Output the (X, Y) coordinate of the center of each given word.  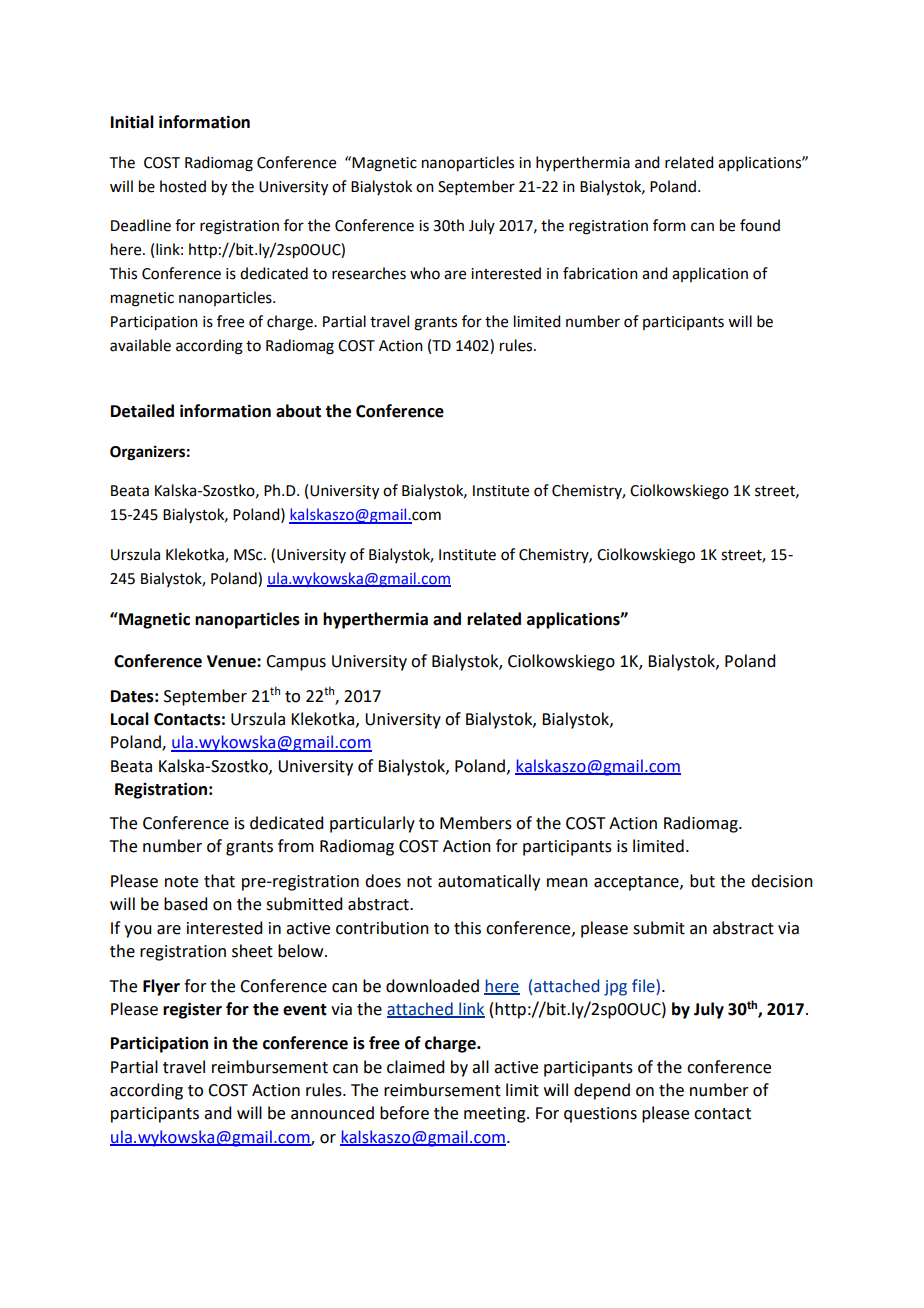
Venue (232, 661)
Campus (296, 663)
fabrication (600, 273)
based (185, 904)
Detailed (142, 411)
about (298, 411)
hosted (183, 186)
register (192, 1010)
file (644, 986)
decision (782, 881)
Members (476, 823)
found (760, 225)
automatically (489, 882)
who (425, 273)
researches (369, 273)
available (140, 345)
